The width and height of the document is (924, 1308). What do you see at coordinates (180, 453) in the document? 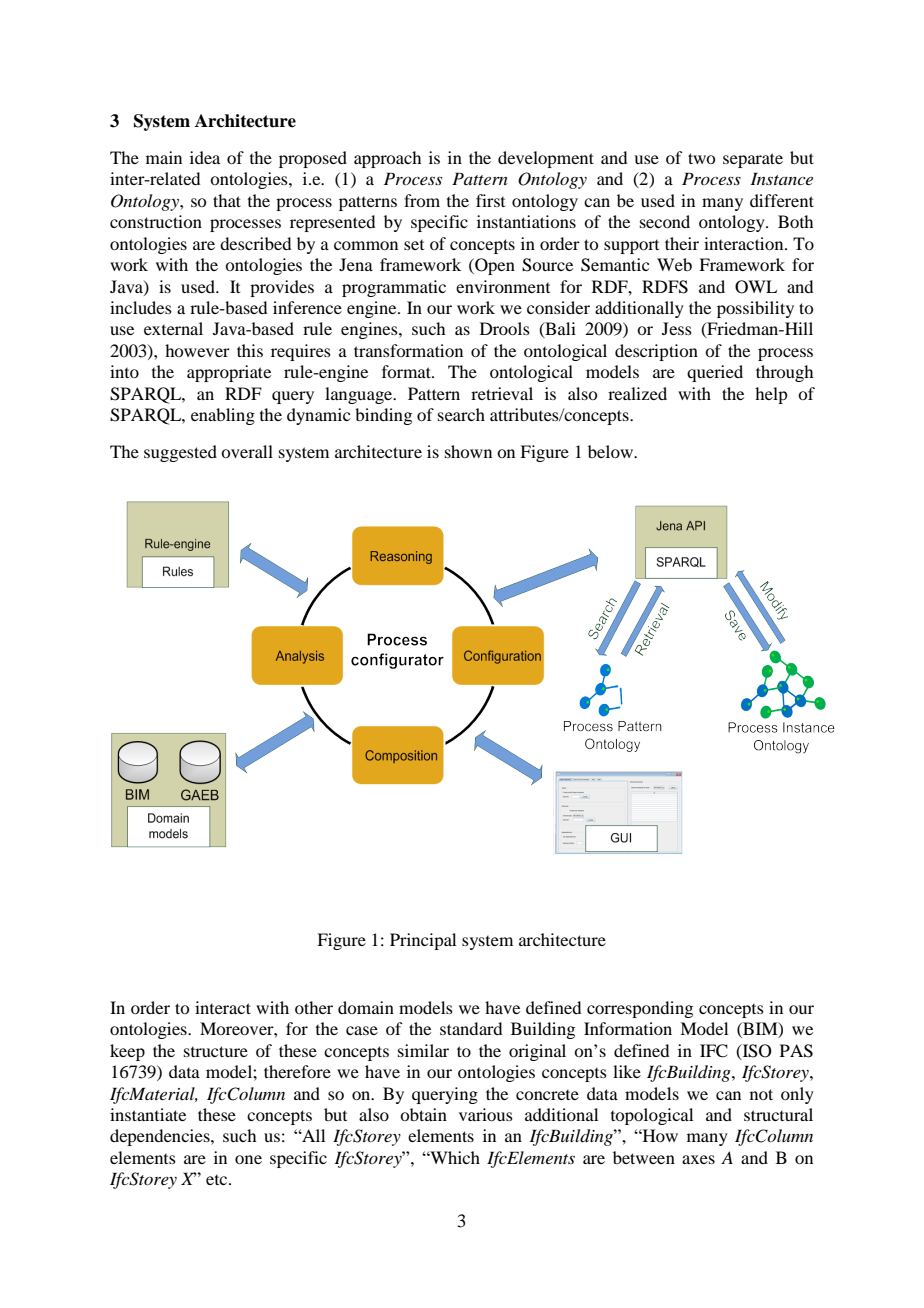
I see `suggested` at bounding box center [180, 453].
